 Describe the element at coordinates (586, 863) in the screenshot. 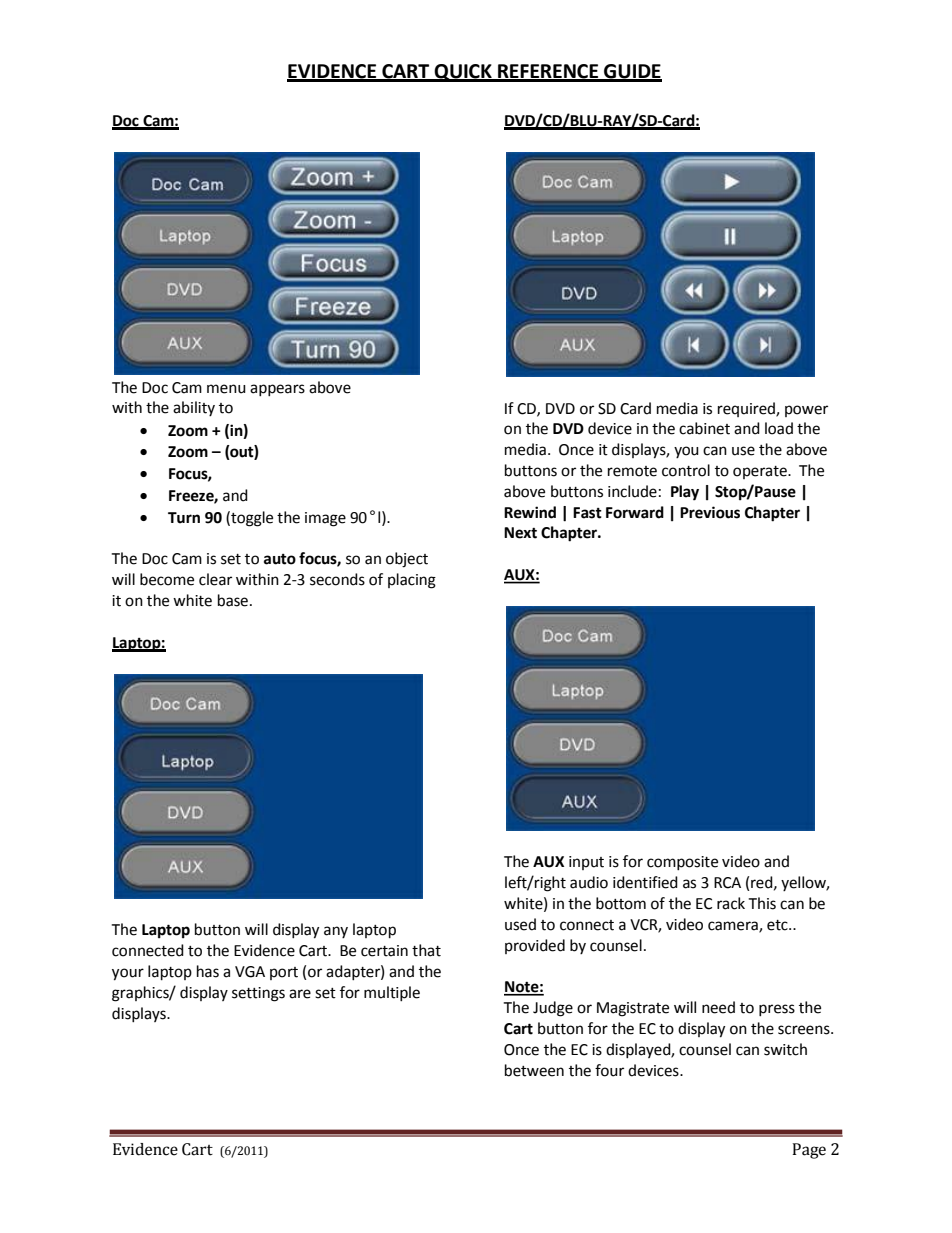

I see `input` at that location.
